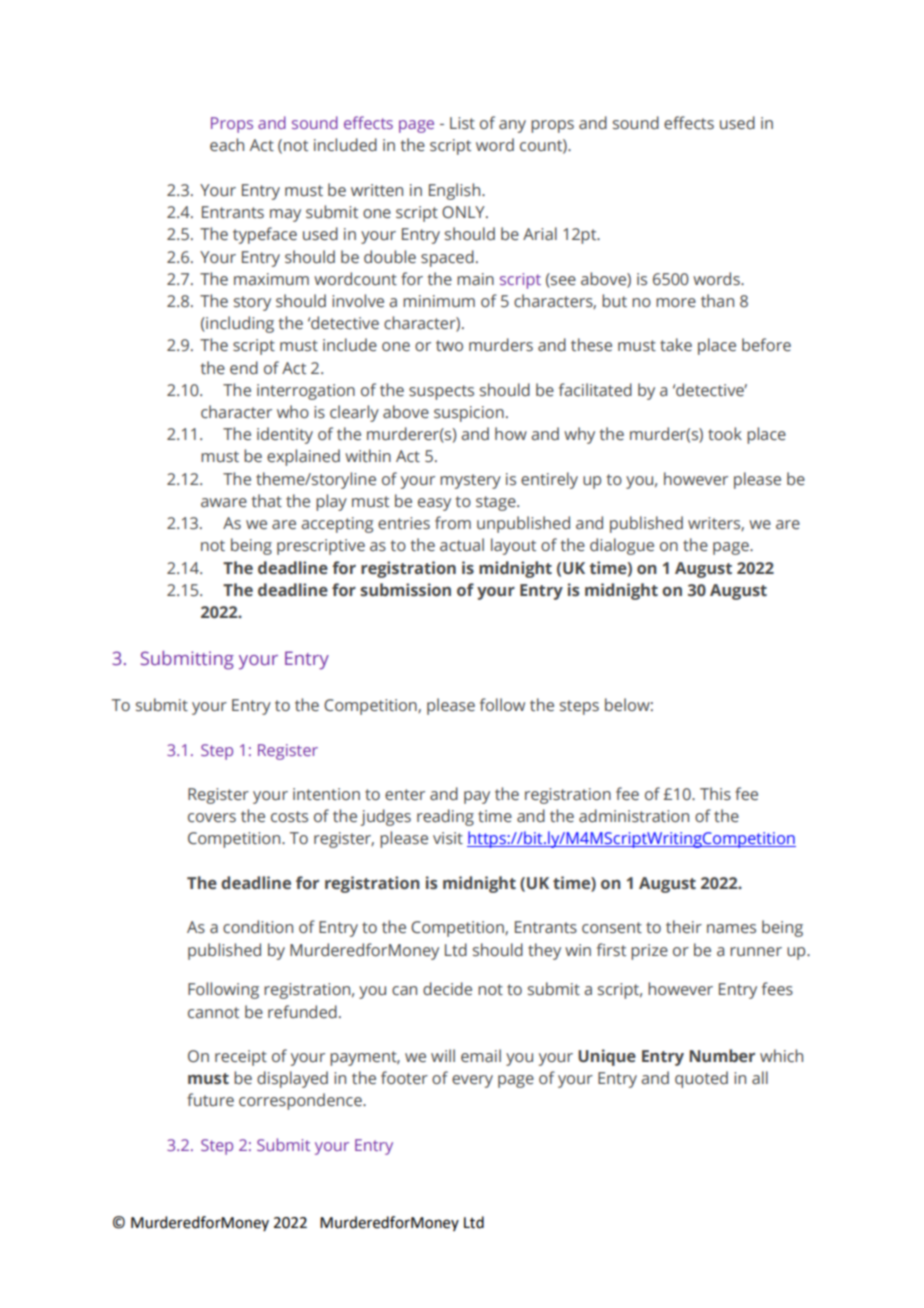  Describe the element at coordinates (717, 301) in the screenshot. I see `than` at that location.
